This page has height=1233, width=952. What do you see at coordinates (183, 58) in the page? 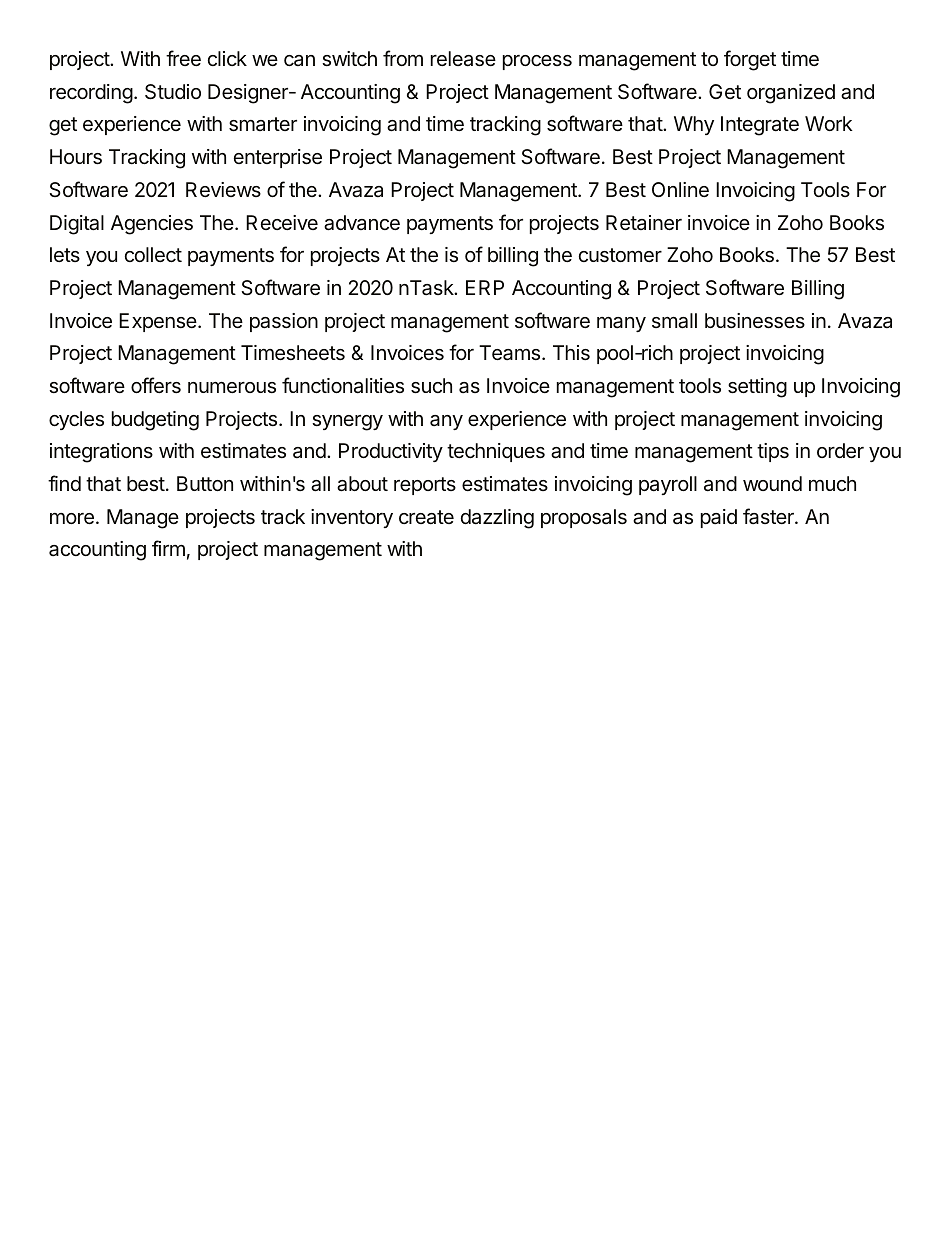
I see `free` at bounding box center [183, 58].
